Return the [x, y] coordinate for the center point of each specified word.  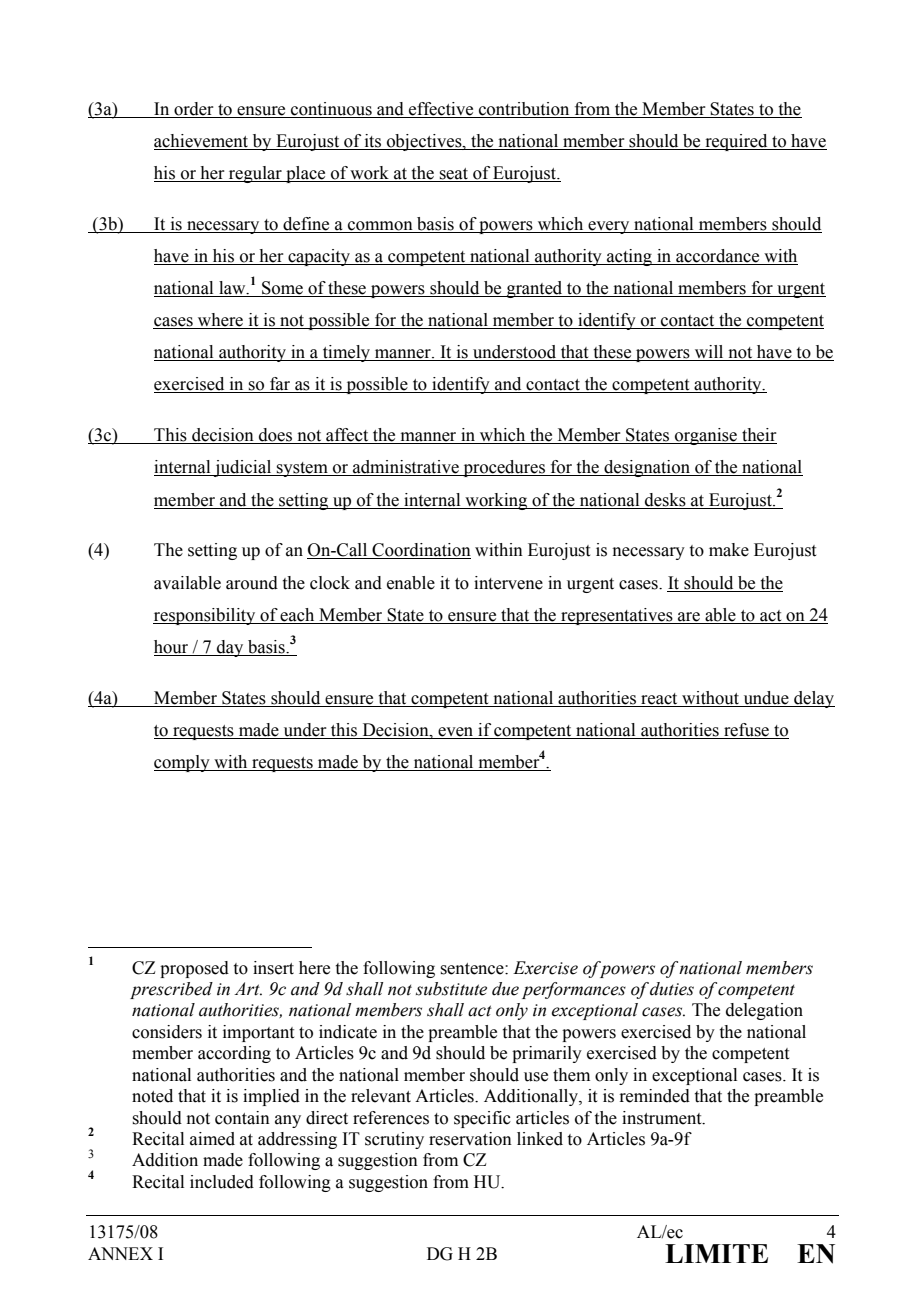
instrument [663, 1118]
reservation [470, 1139]
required [736, 142]
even [455, 732]
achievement [201, 141]
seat [454, 175]
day [230, 648]
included [222, 1182]
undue [766, 698]
